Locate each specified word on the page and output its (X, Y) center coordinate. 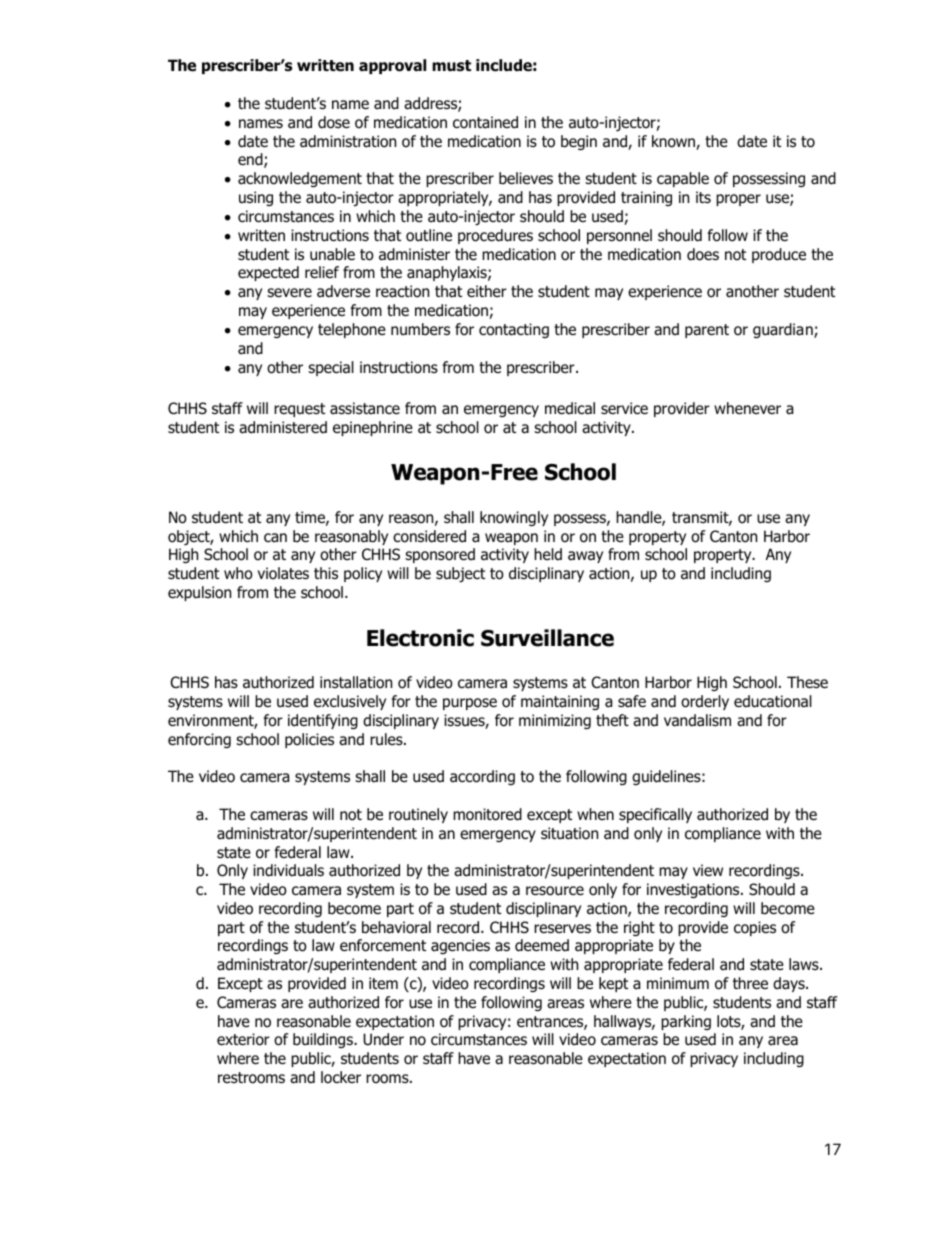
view (708, 870)
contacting (514, 330)
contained (485, 122)
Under (383, 1039)
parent (707, 331)
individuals (288, 870)
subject (460, 574)
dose (334, 122)
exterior (243, 1039)
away (585, 557)
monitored (487, 814)
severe (289, 292)
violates (283, 573)
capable (683, 179)
